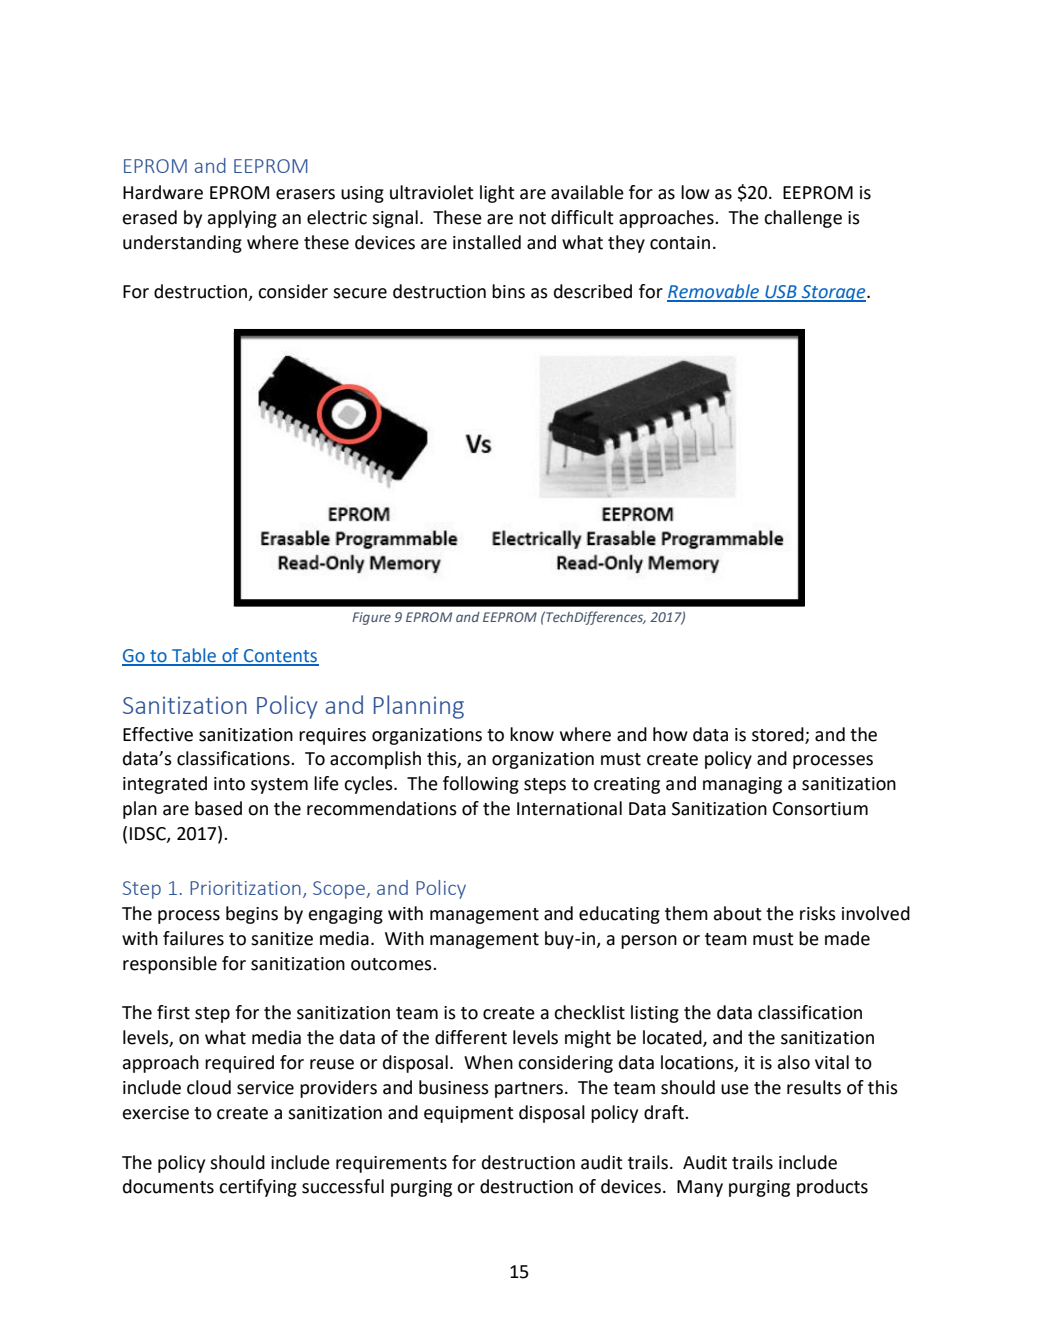  I want to click on USB, so click(781, 293).
